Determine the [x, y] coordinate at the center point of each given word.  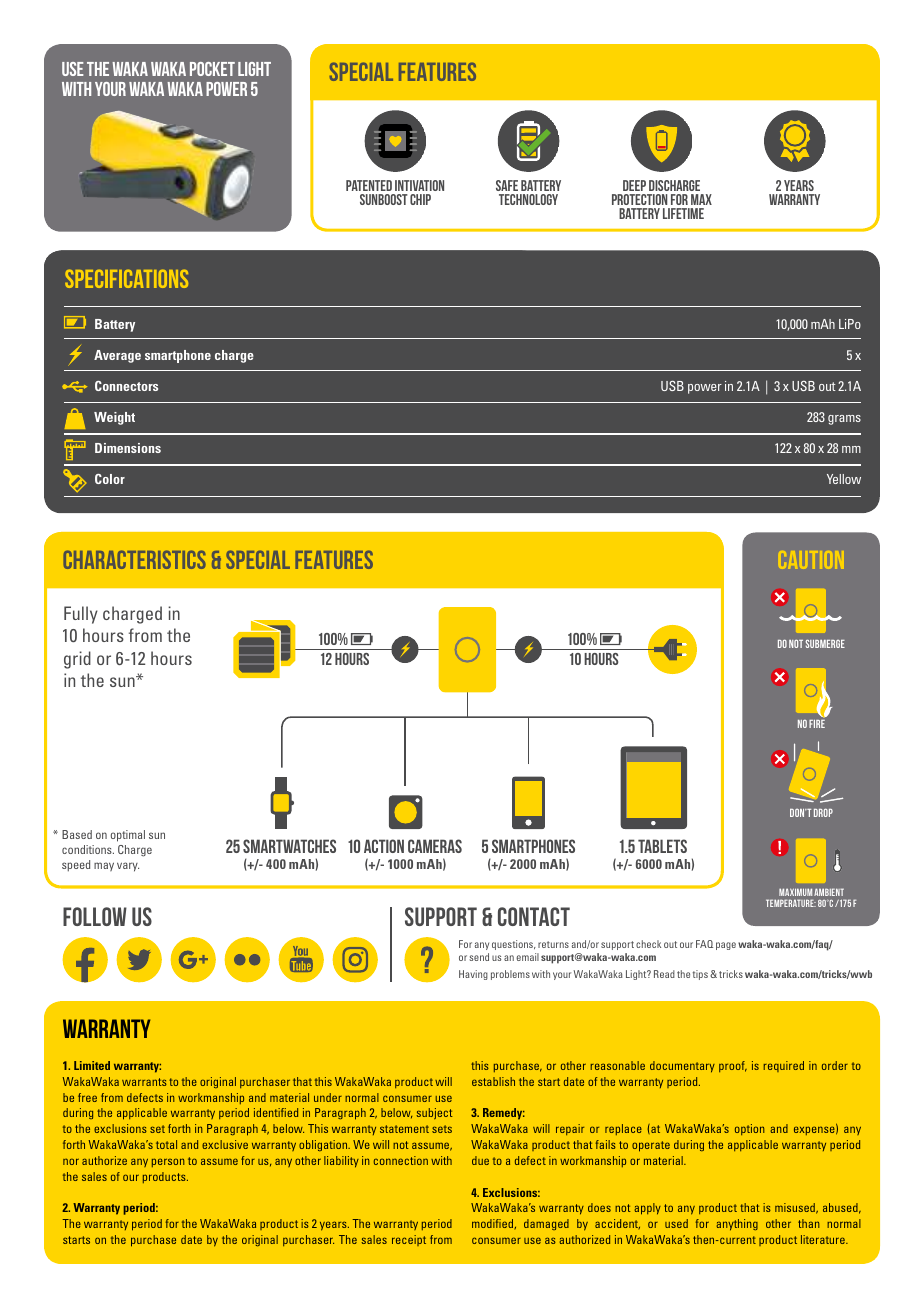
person [168, 1162]
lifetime [683, 213]
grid [77, 660]
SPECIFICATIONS [126, 278]
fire [817, 724]
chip [420, 199]
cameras [435, 846]
